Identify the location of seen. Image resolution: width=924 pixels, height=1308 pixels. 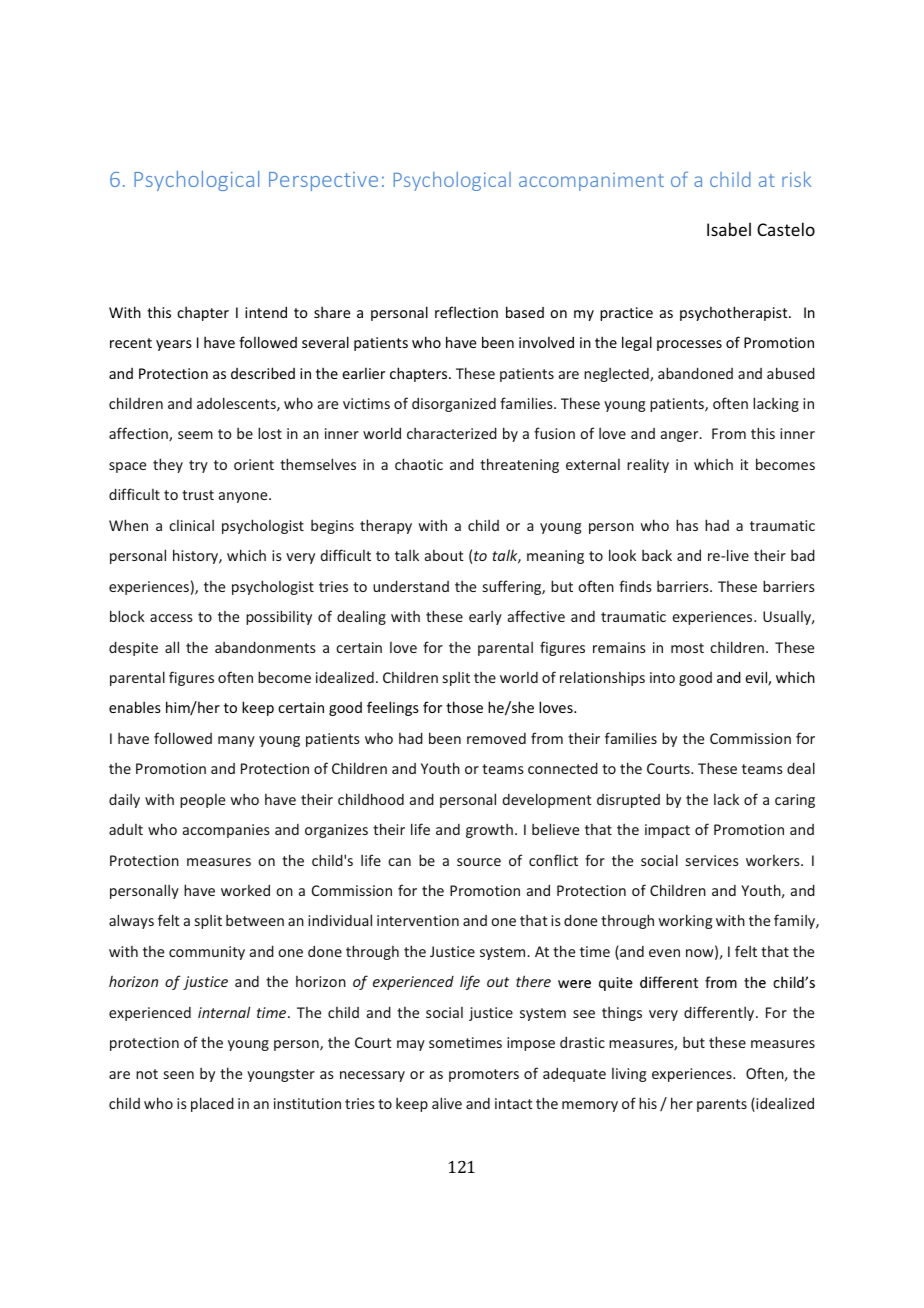
(179, 1075).
